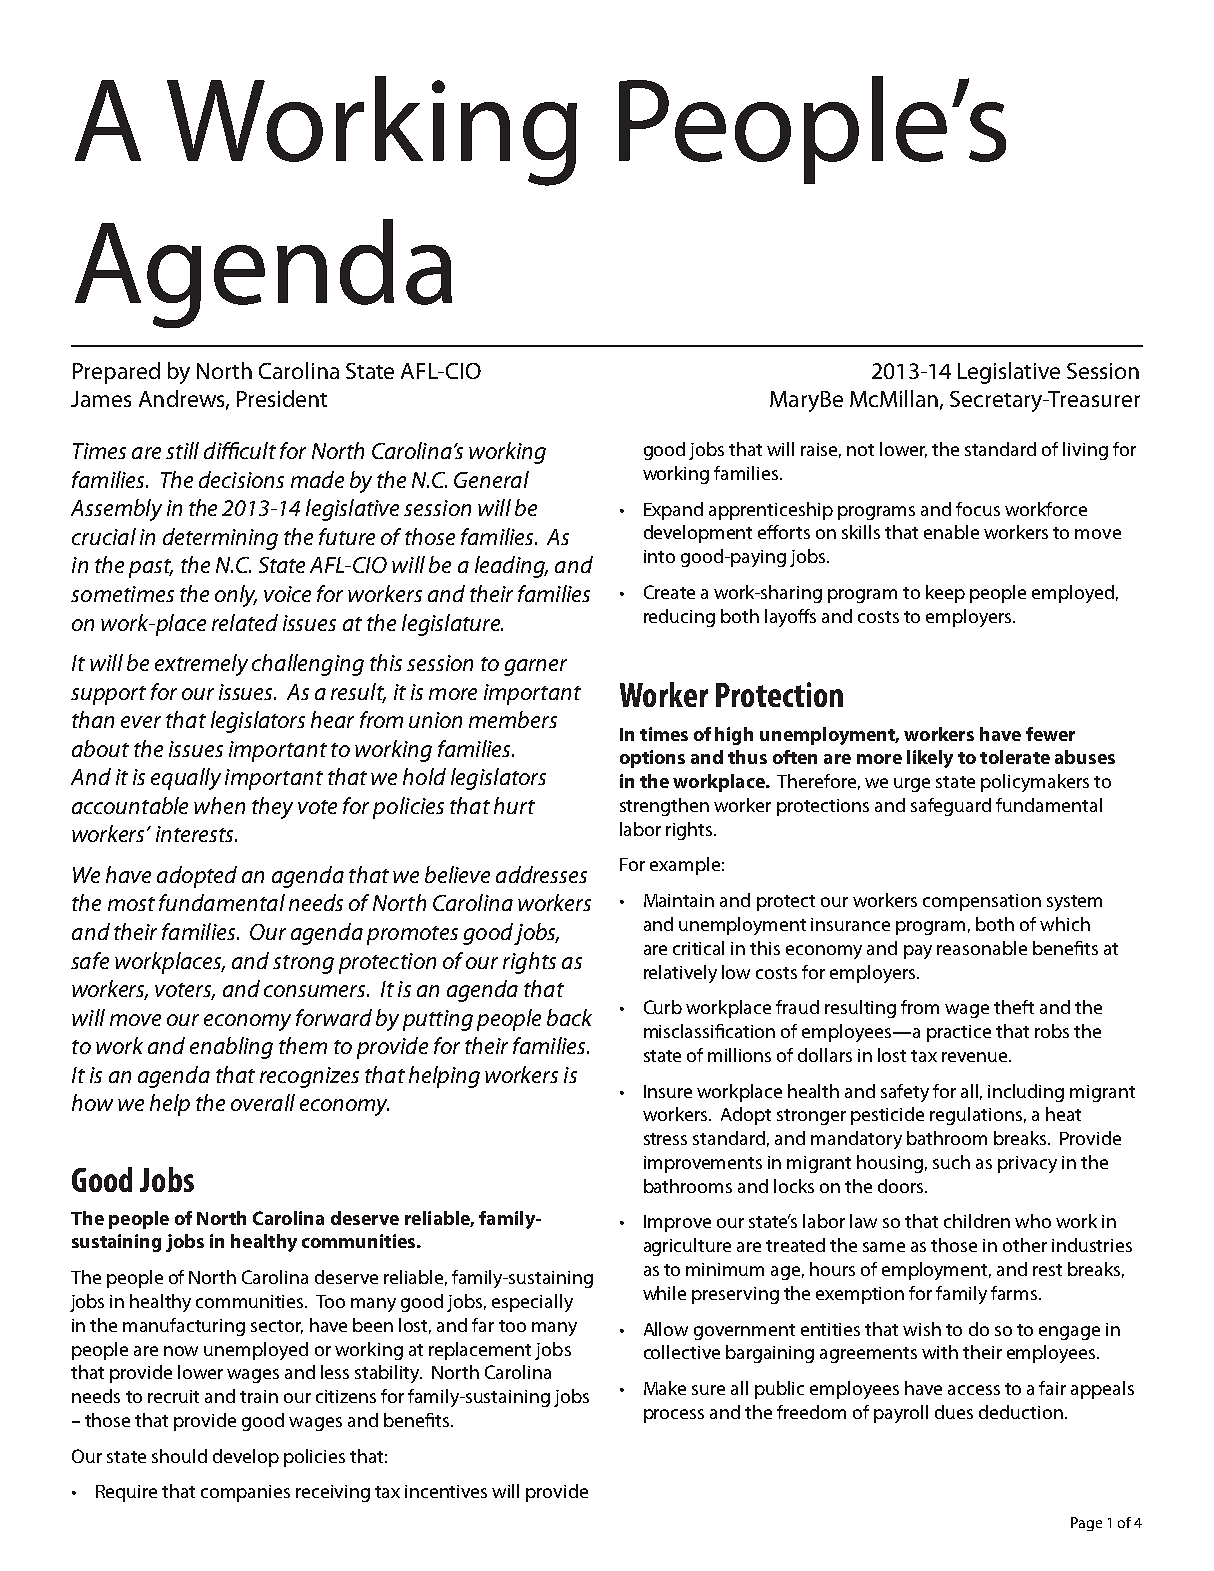  Describe the element at coordinates (674, 1416) in the image. I see `process` at that location.
